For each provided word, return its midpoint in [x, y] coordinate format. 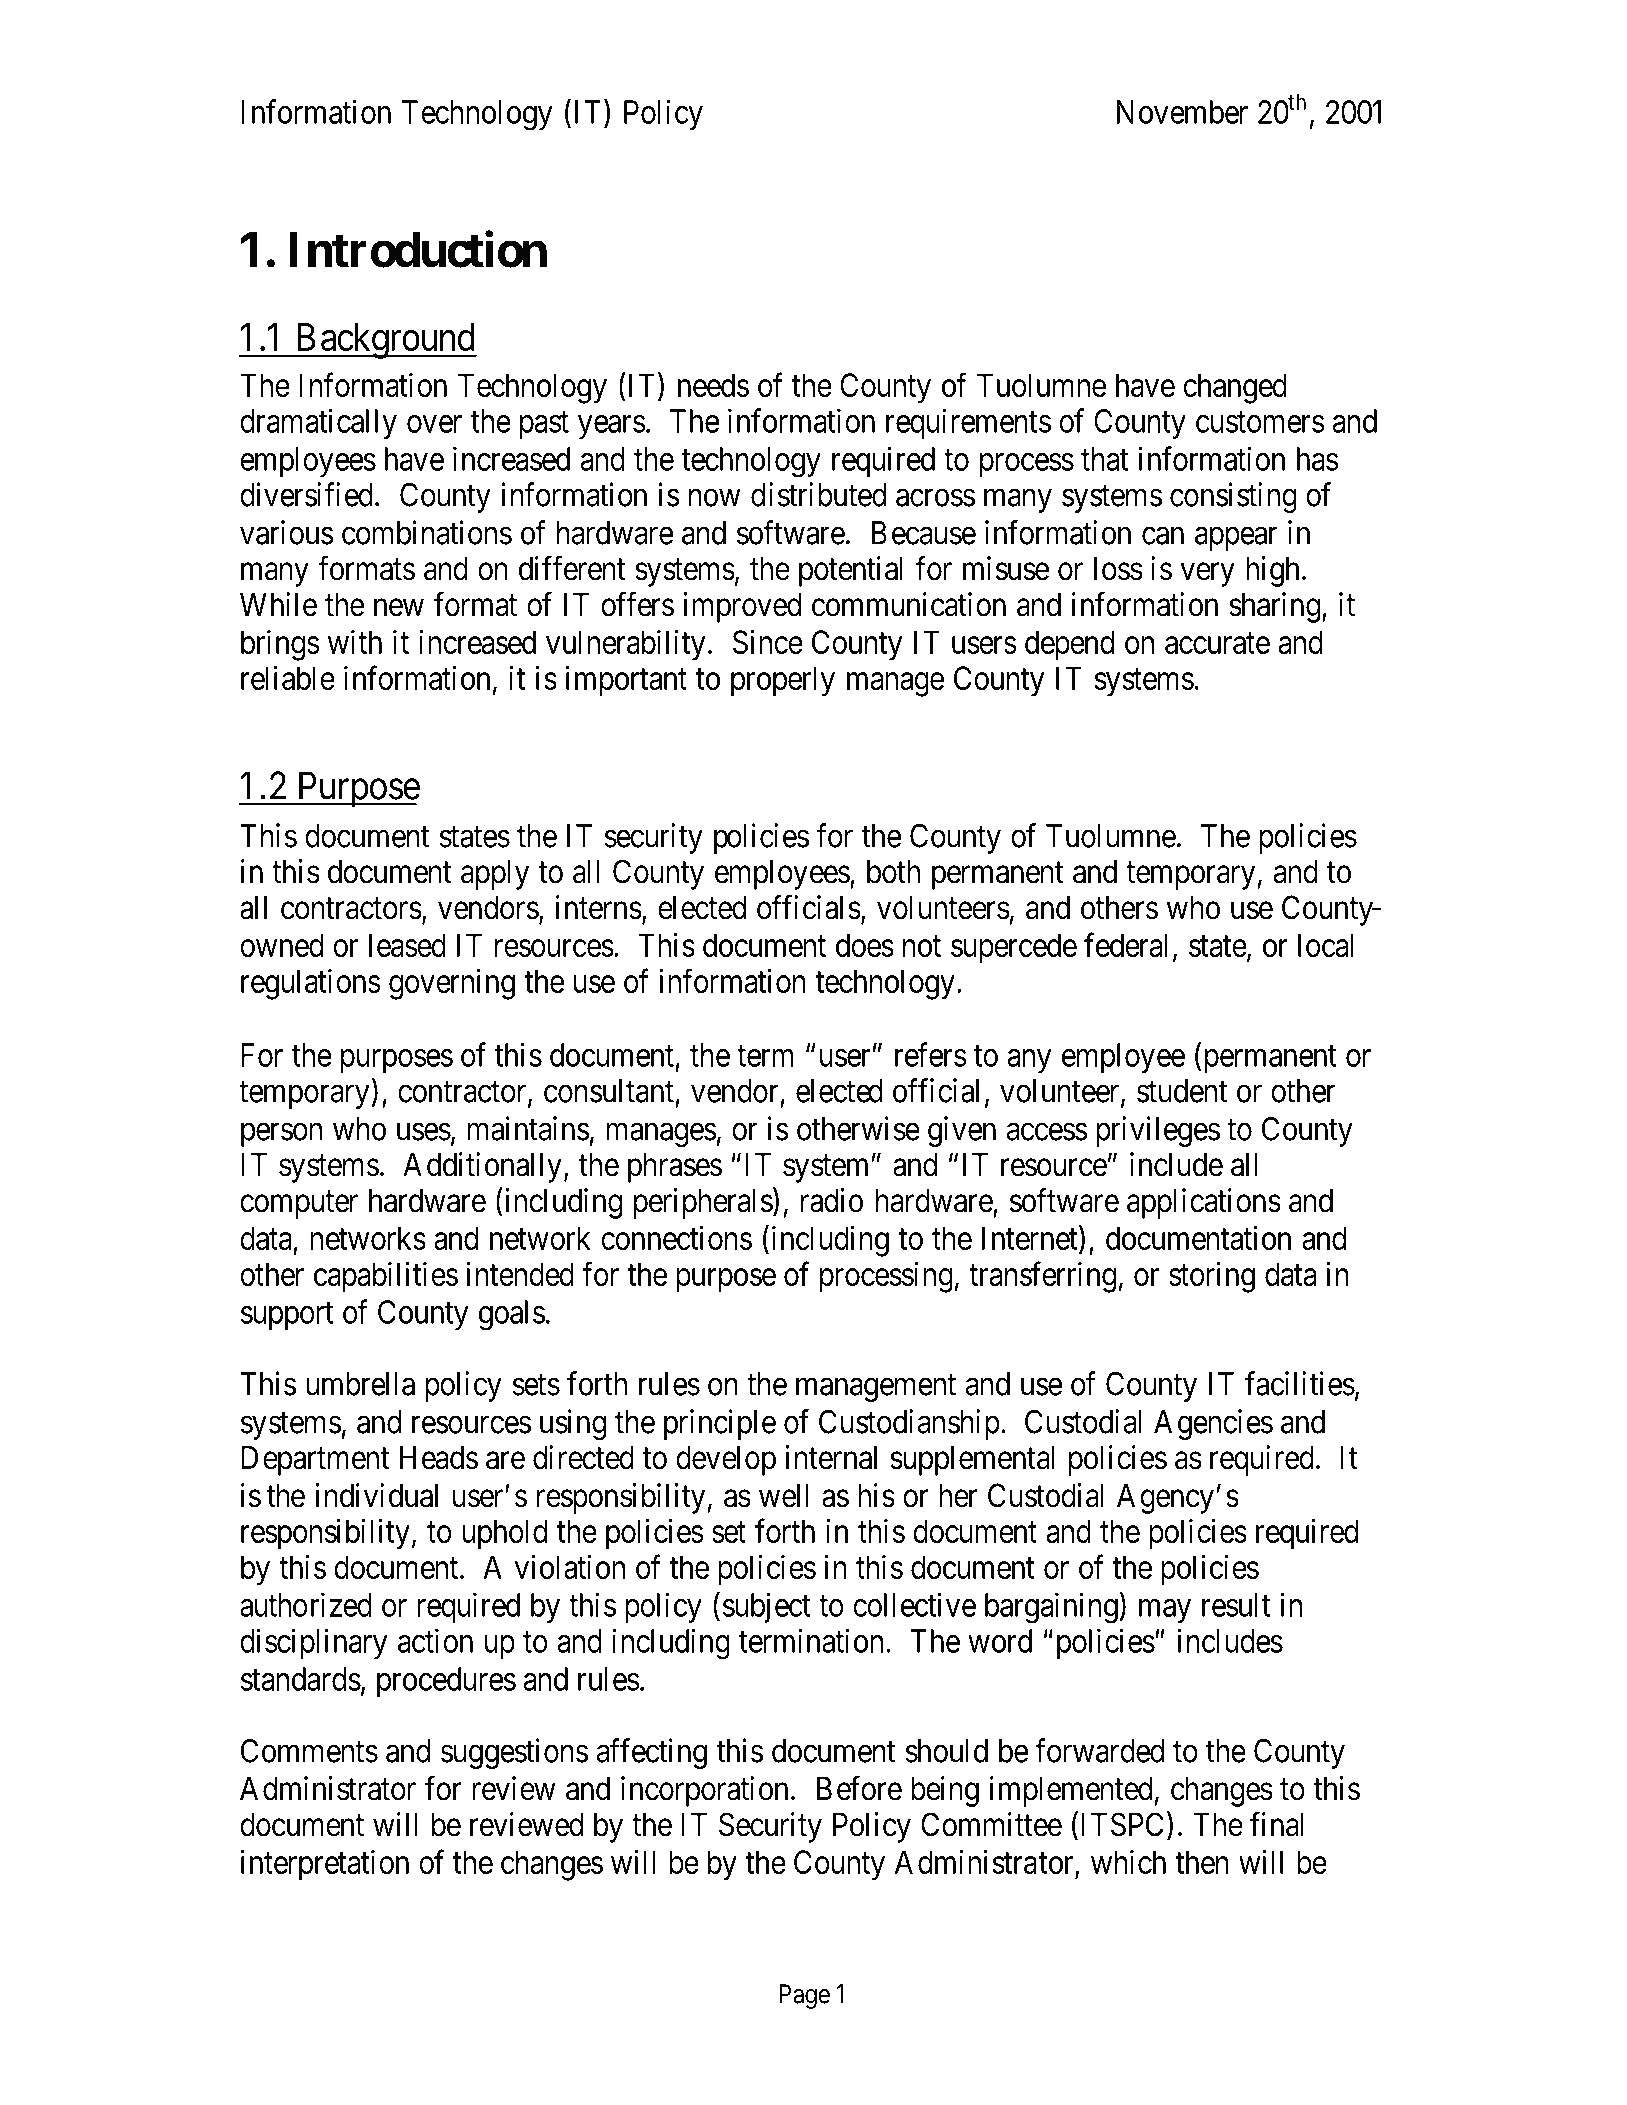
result [1236, 1605]
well [784, 1495]
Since [768, 642]
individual [376, 1495]
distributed [818, 494]
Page [804, 1996]
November [1182, 112]
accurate [1217, 643]
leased [407, 945]
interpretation [325, 1865]
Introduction [418, 250]
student [1182, 1091]
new [399, 608]
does [865, 945]
